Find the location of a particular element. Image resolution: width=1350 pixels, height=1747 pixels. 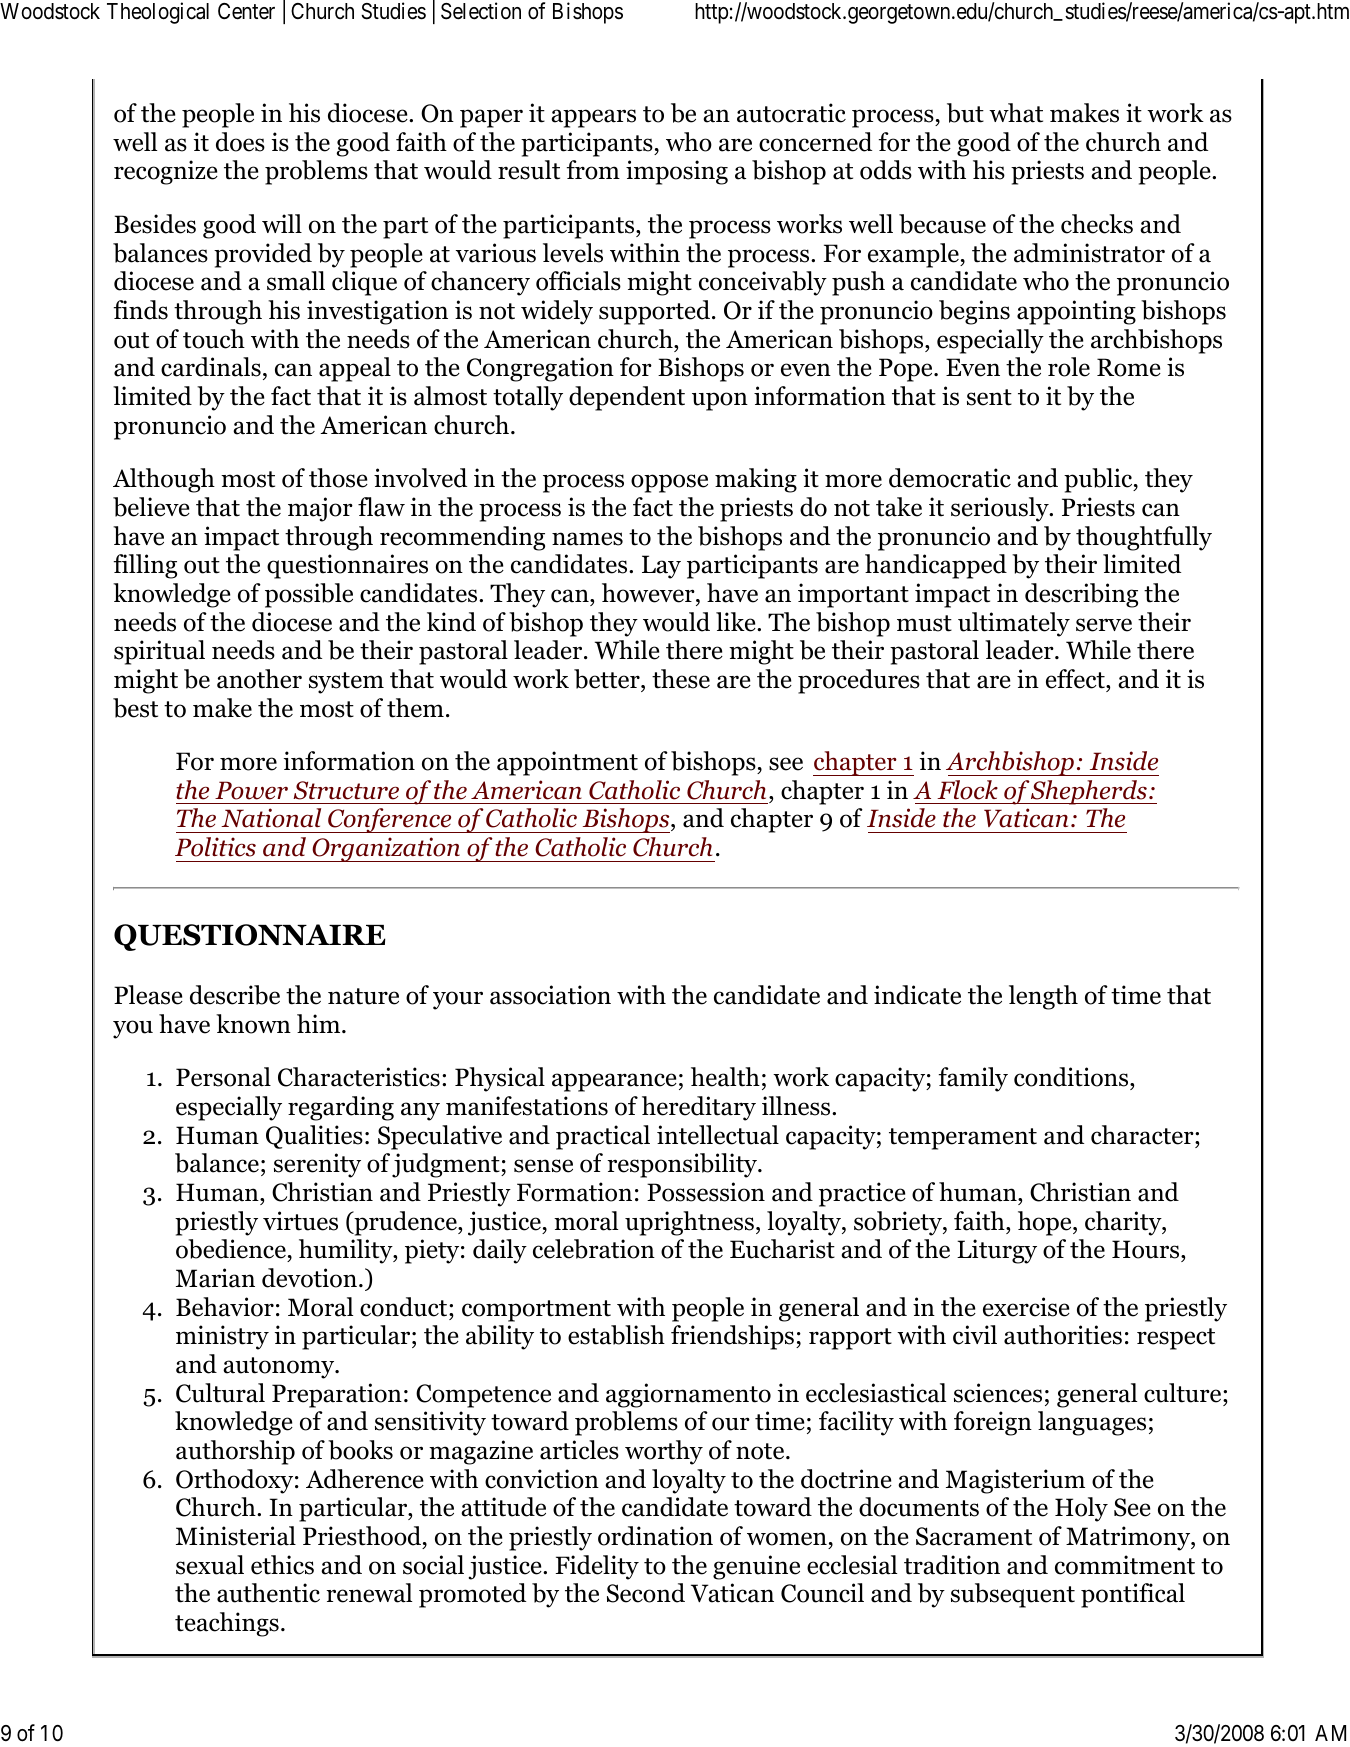

Shepherds is located at coordinates (1089, 792).
